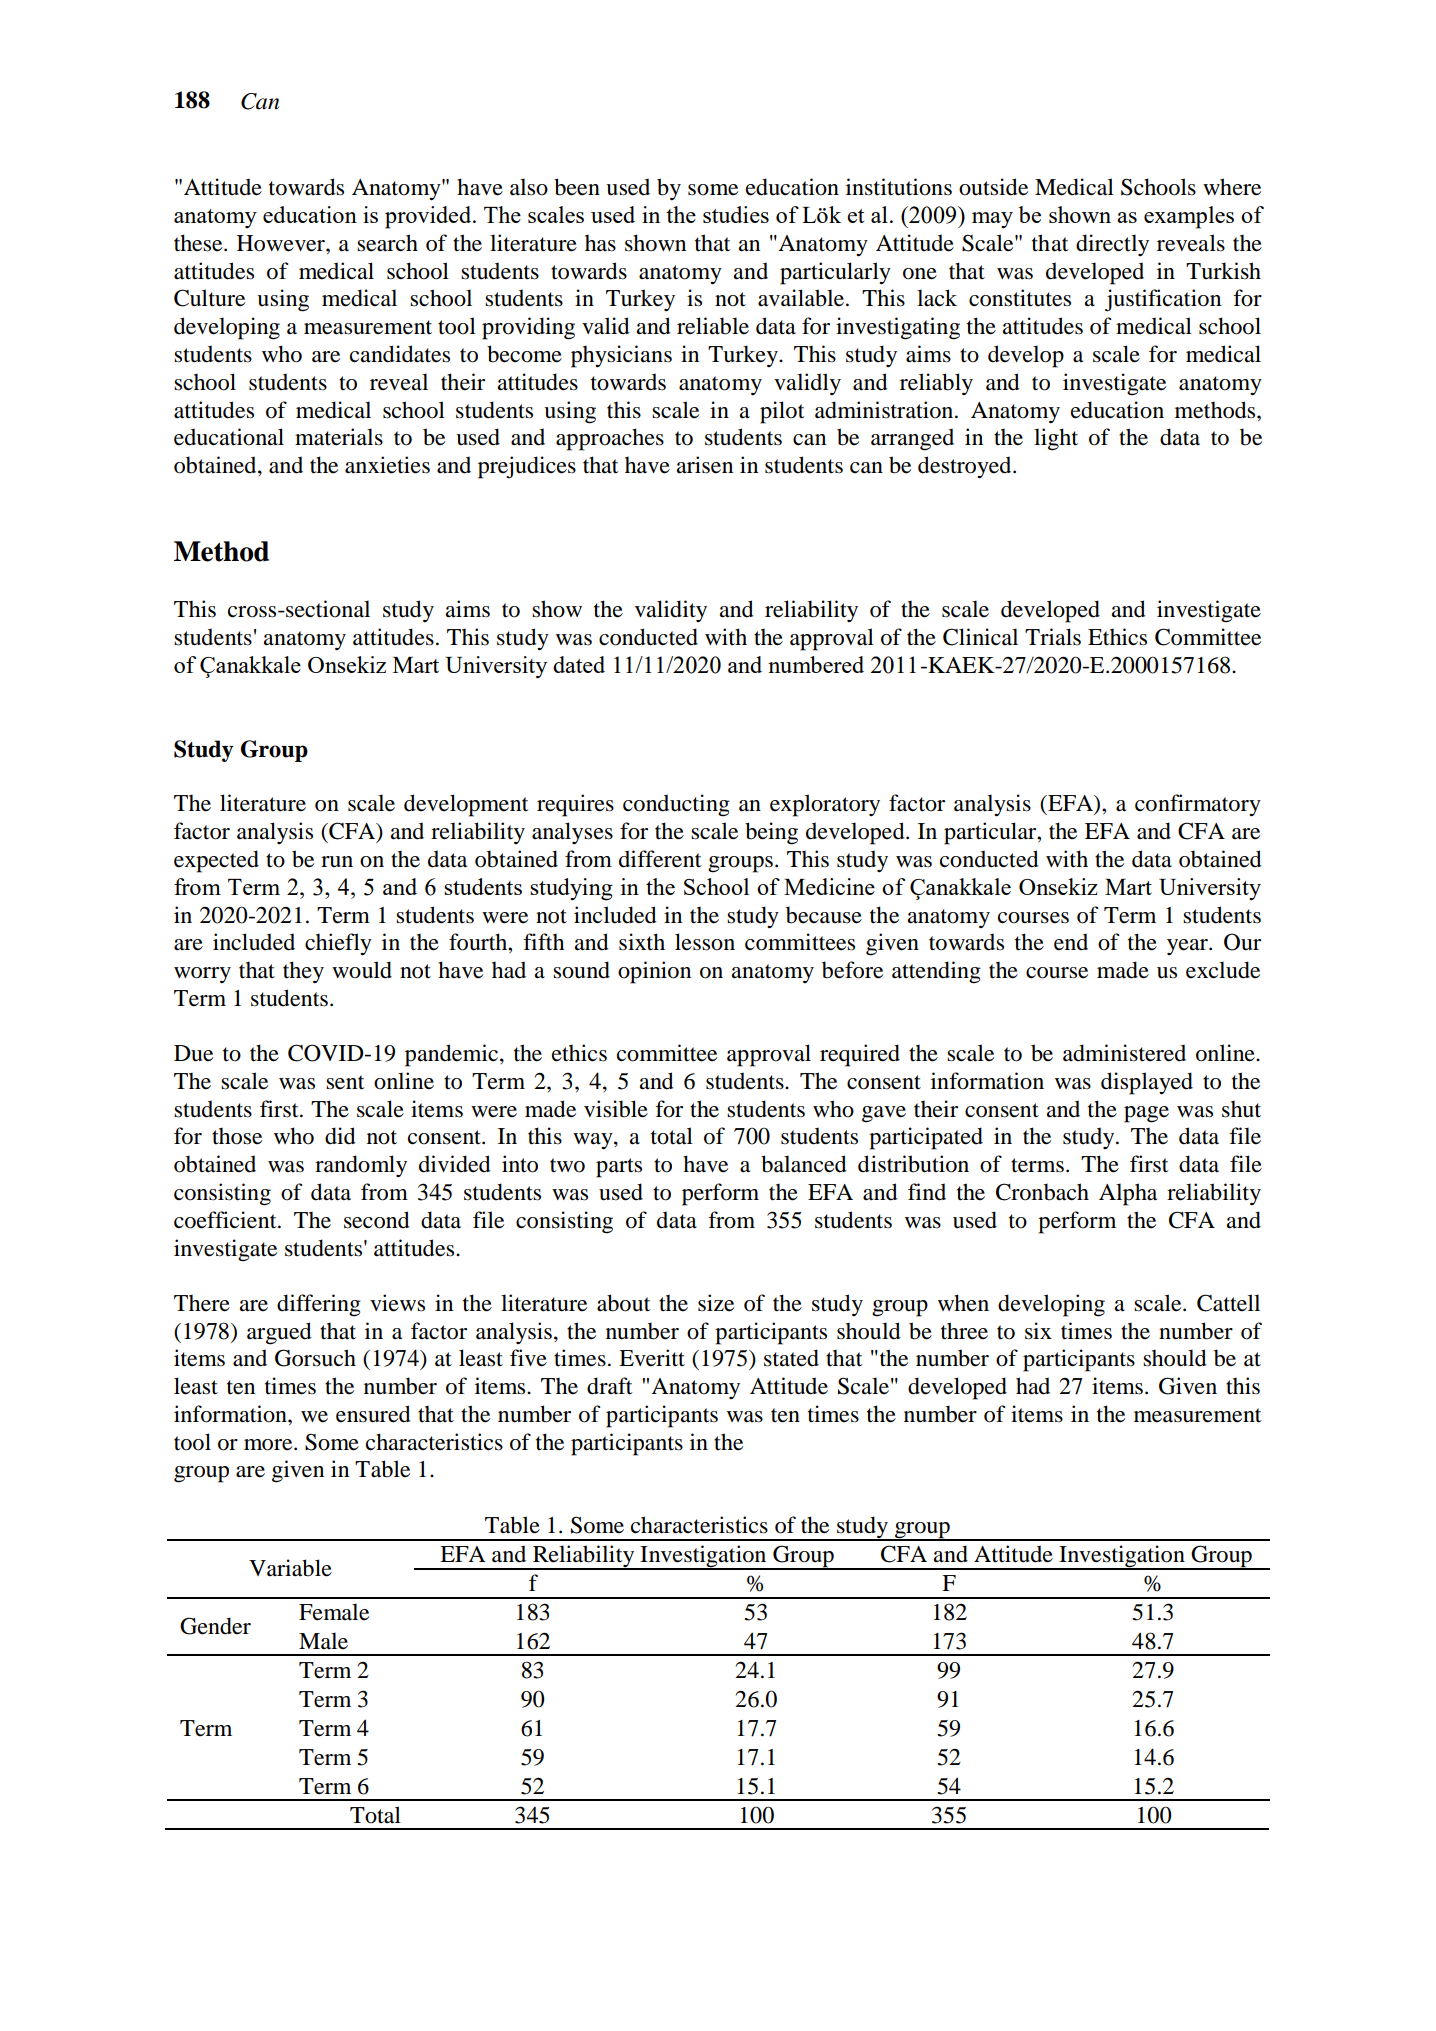 The height and width of the page is (2031, 1436). Describe the element at coordinates (387, 465) in the page. I see `anxieties` at that location.
